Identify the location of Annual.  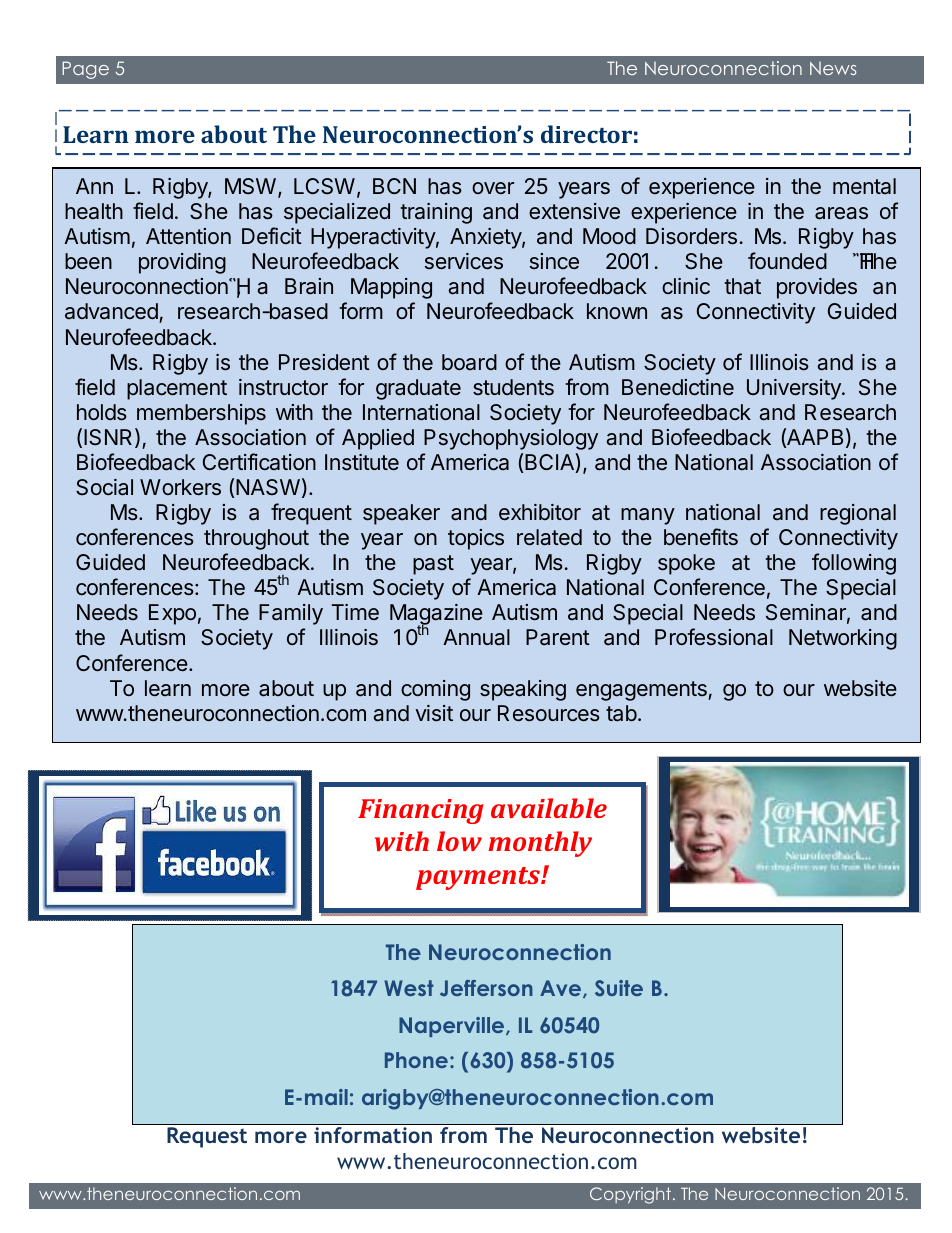
(476, 637).
